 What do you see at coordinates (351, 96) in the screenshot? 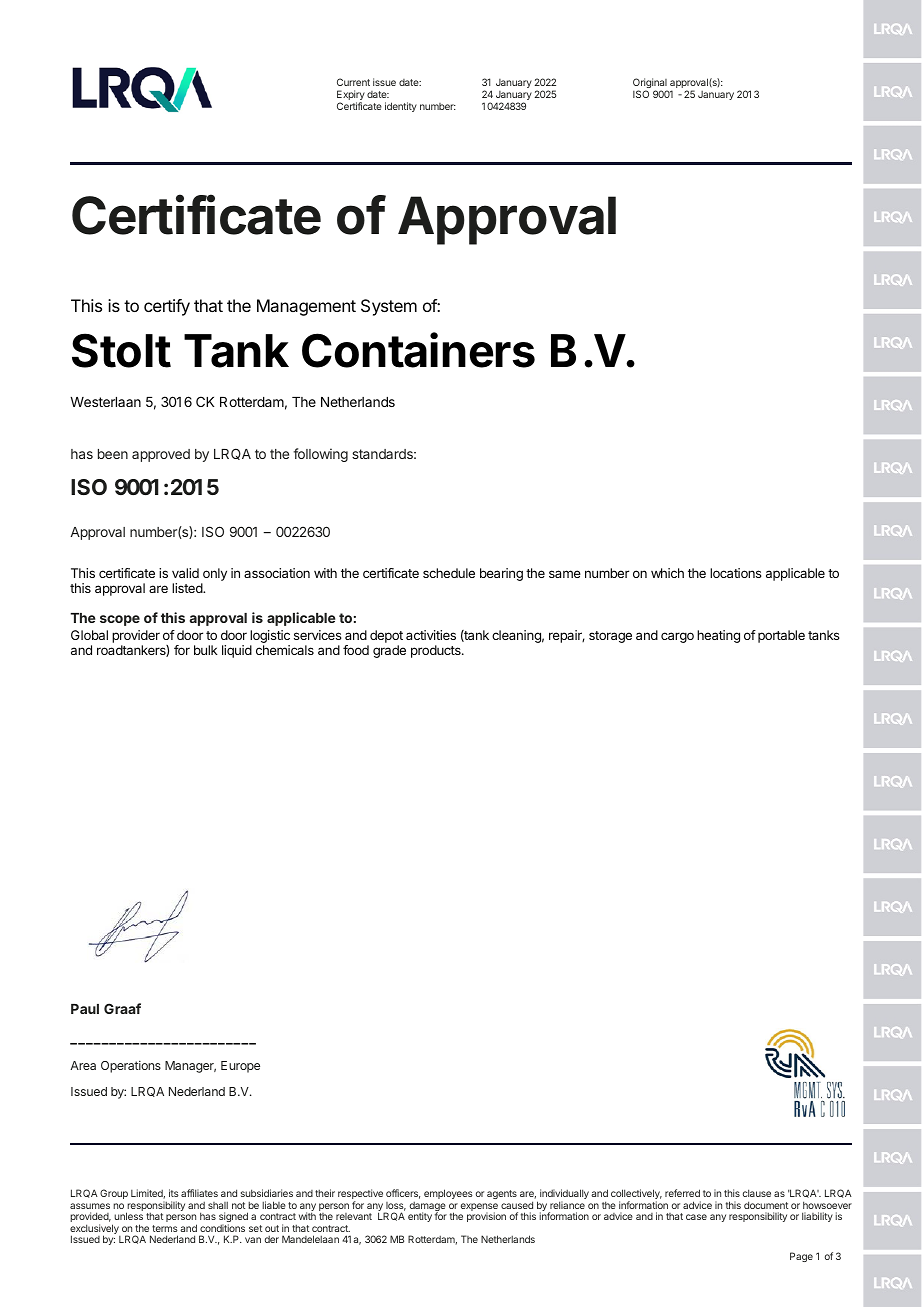
I see `Expiry` at bounding box center [351, 96].
